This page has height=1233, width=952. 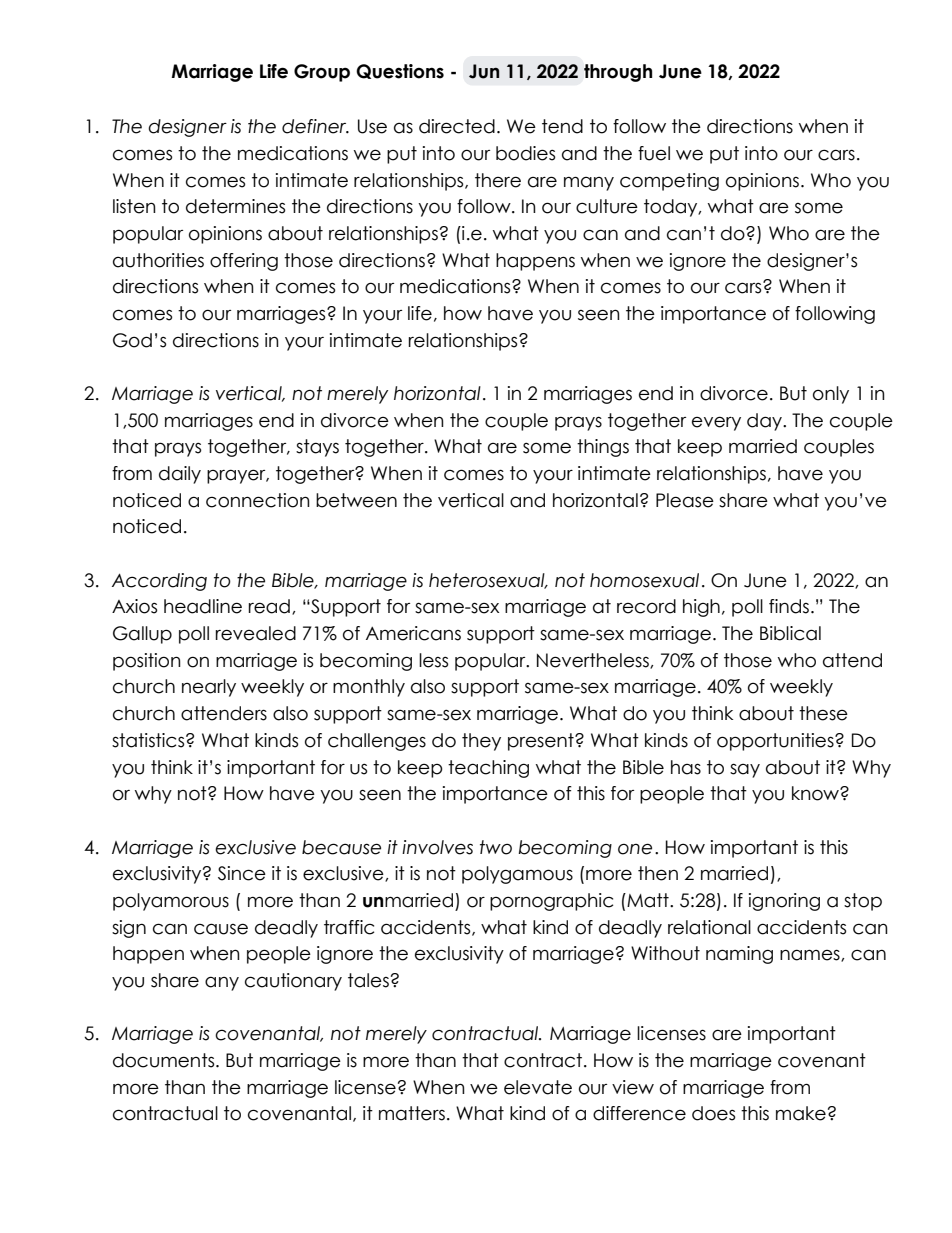 I want to click on documents, so click(x=165, y=1060).
